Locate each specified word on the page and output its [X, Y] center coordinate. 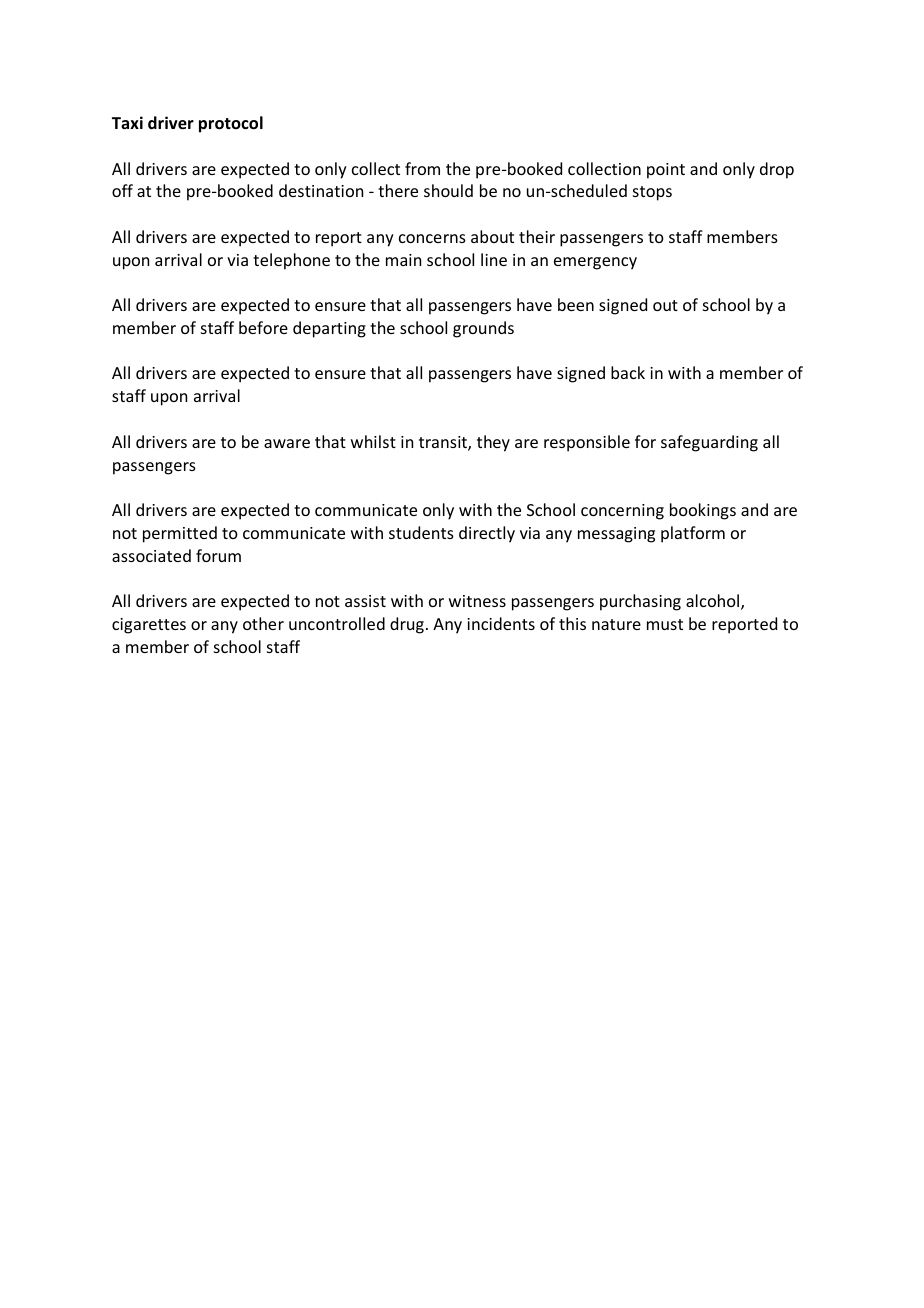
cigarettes [149, 626]
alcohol [712, 600]
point [666, 171]
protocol [231, 124]
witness [477, 601]
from [422, 168]
